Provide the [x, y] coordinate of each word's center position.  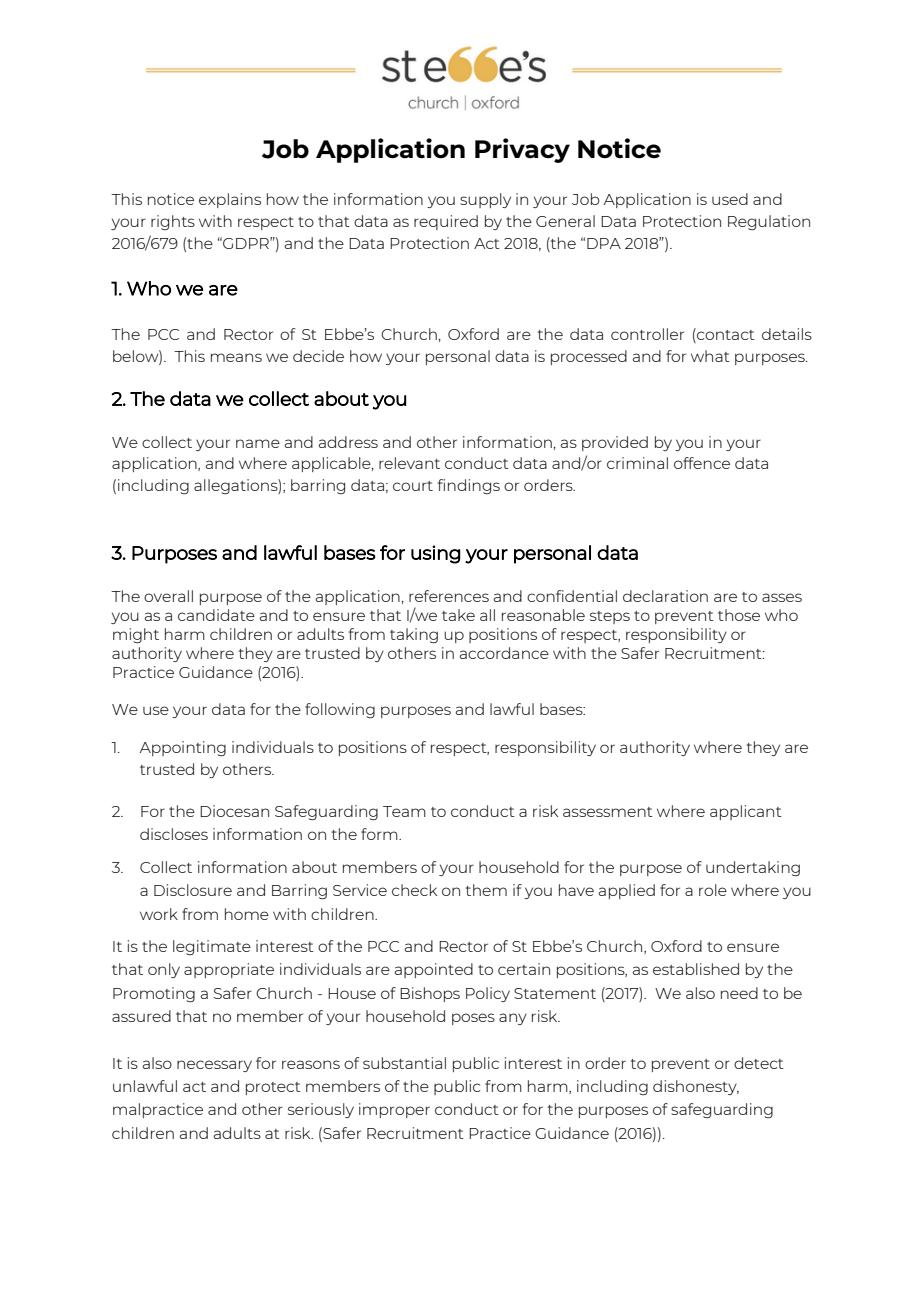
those [739, 615]
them [486, 890]
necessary [214, 1066]
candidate [216, 615]
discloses [174, 834]
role [713, 890]
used [730, 199]
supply [485, 200]
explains [230, 200]
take [458, 615]
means [236, 357]
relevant [409, 463]
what [710, 356]
